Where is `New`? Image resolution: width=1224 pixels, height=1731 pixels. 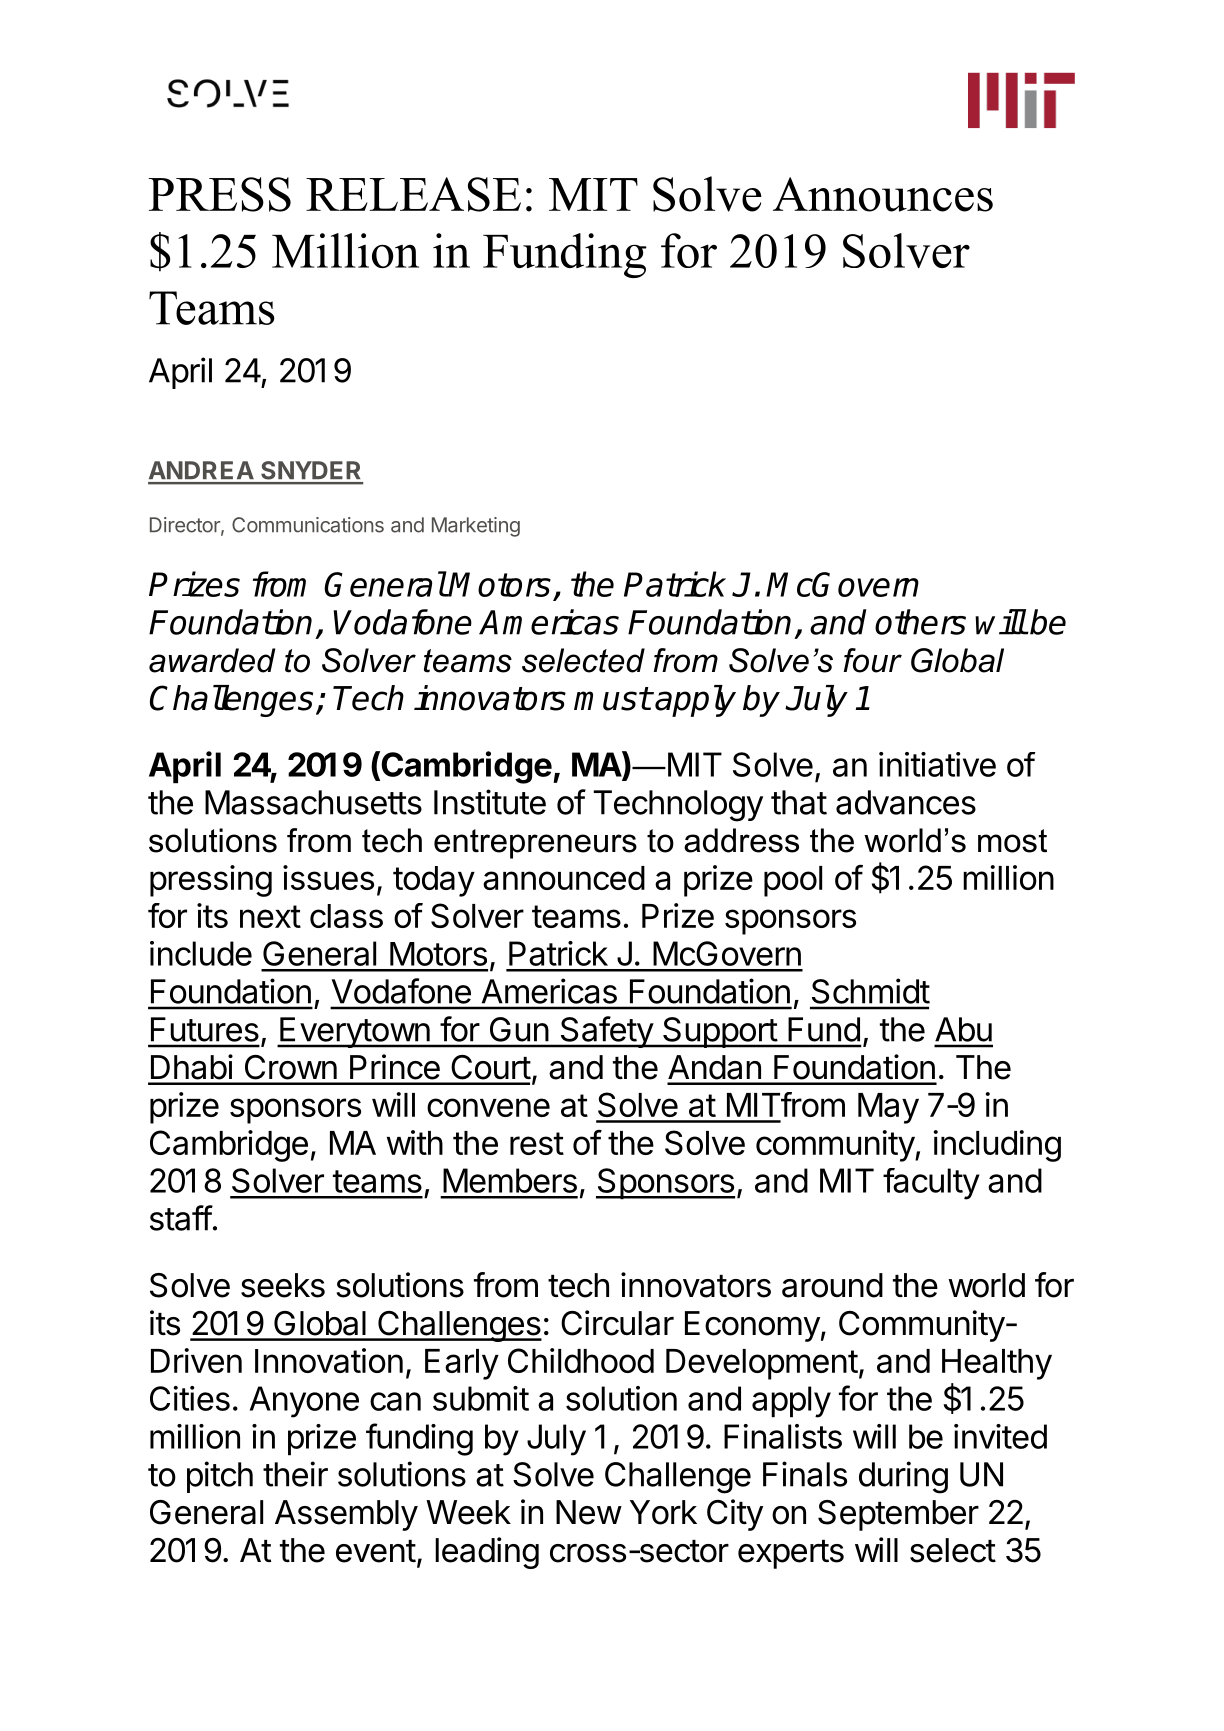 New is located at coordinates (589, 1512).
